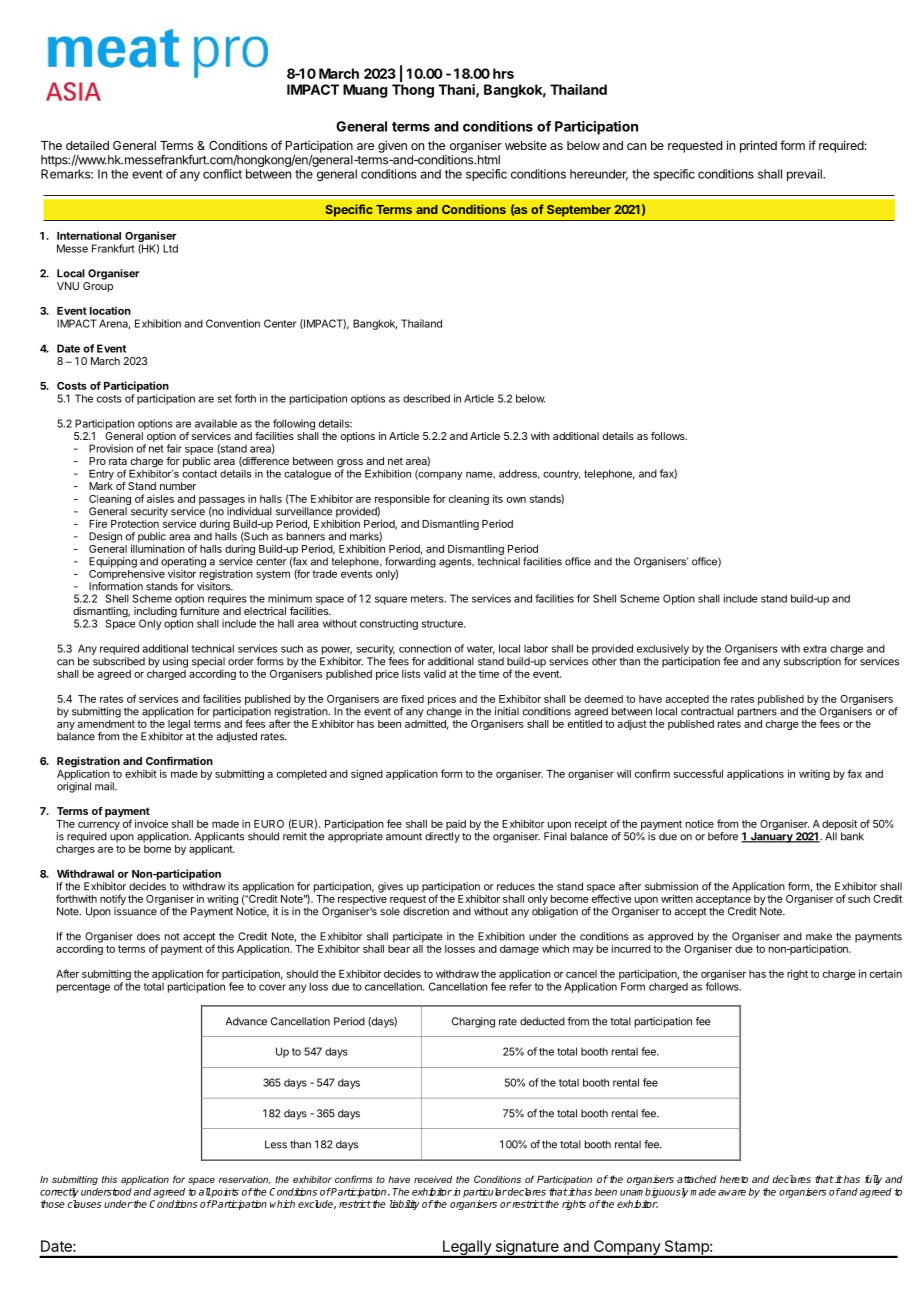 Image resolution: width=924 pixels, height=1308 pixels. Describe the element at coordinates (456, 563) in the screenshot. I see `agents` at that location.
